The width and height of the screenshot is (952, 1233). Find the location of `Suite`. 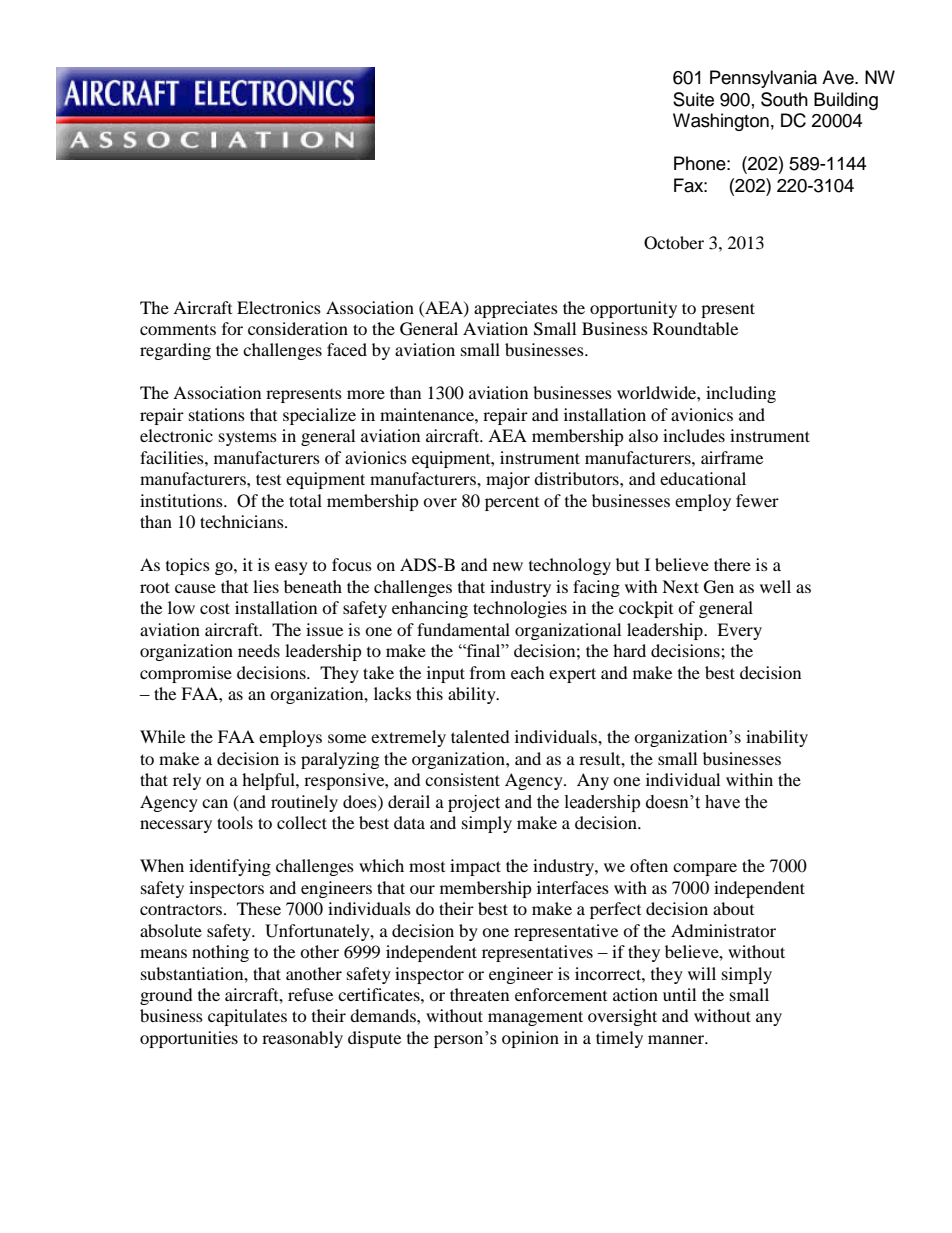

Suite is located at coordinates (693, 99).
